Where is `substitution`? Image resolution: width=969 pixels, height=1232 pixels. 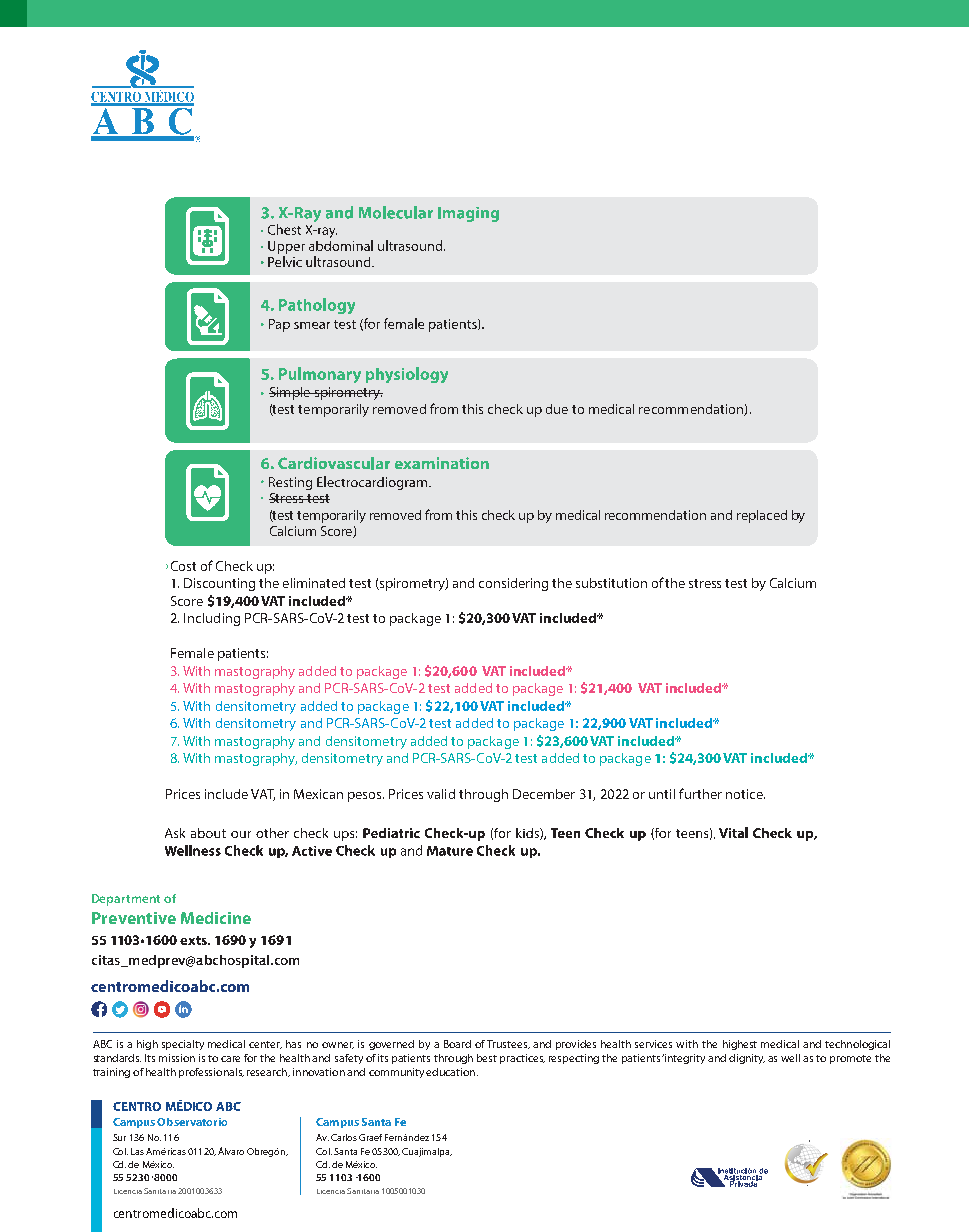
substitution is located at coordinates (611, 583).
